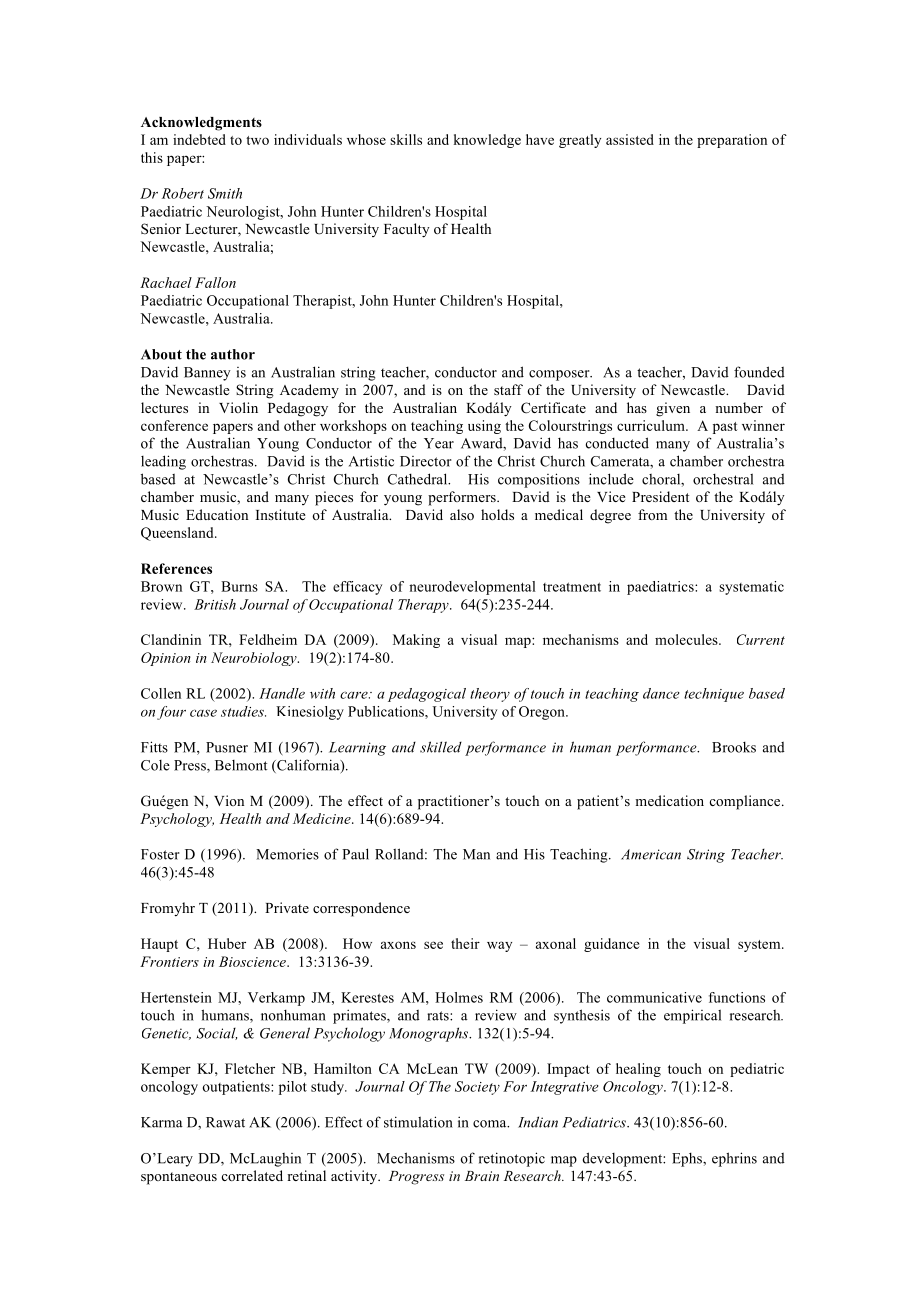  I want to click on medication, so click(670, 800).
